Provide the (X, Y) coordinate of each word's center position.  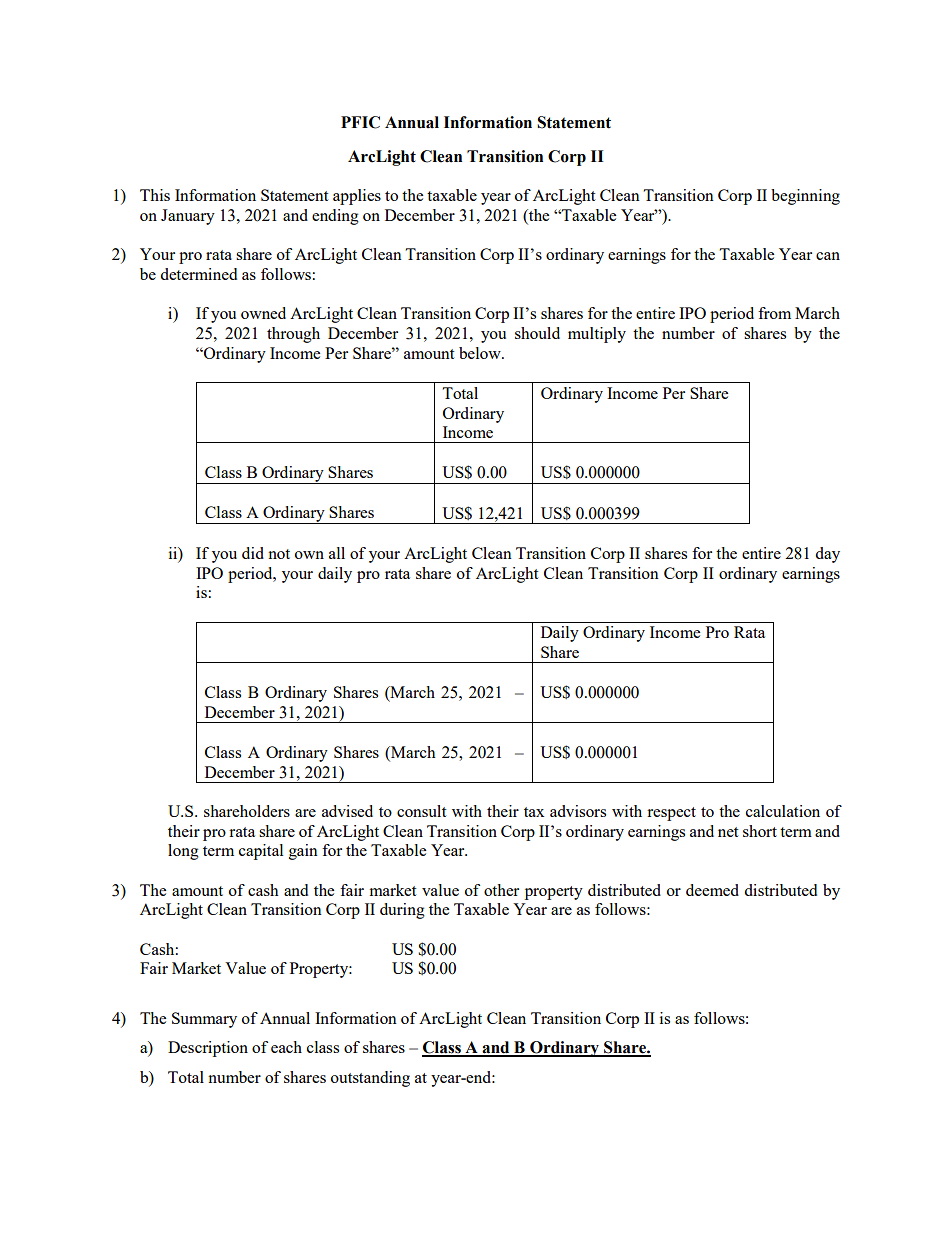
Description (208, 1049)
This (155, 195)
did (253, 553)
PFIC (360, 122)
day (827, 555)
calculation (783, 811)
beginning (805, 197)
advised (347, 811)
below (481, 353)
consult (421, 811)
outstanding (370, 1079)
